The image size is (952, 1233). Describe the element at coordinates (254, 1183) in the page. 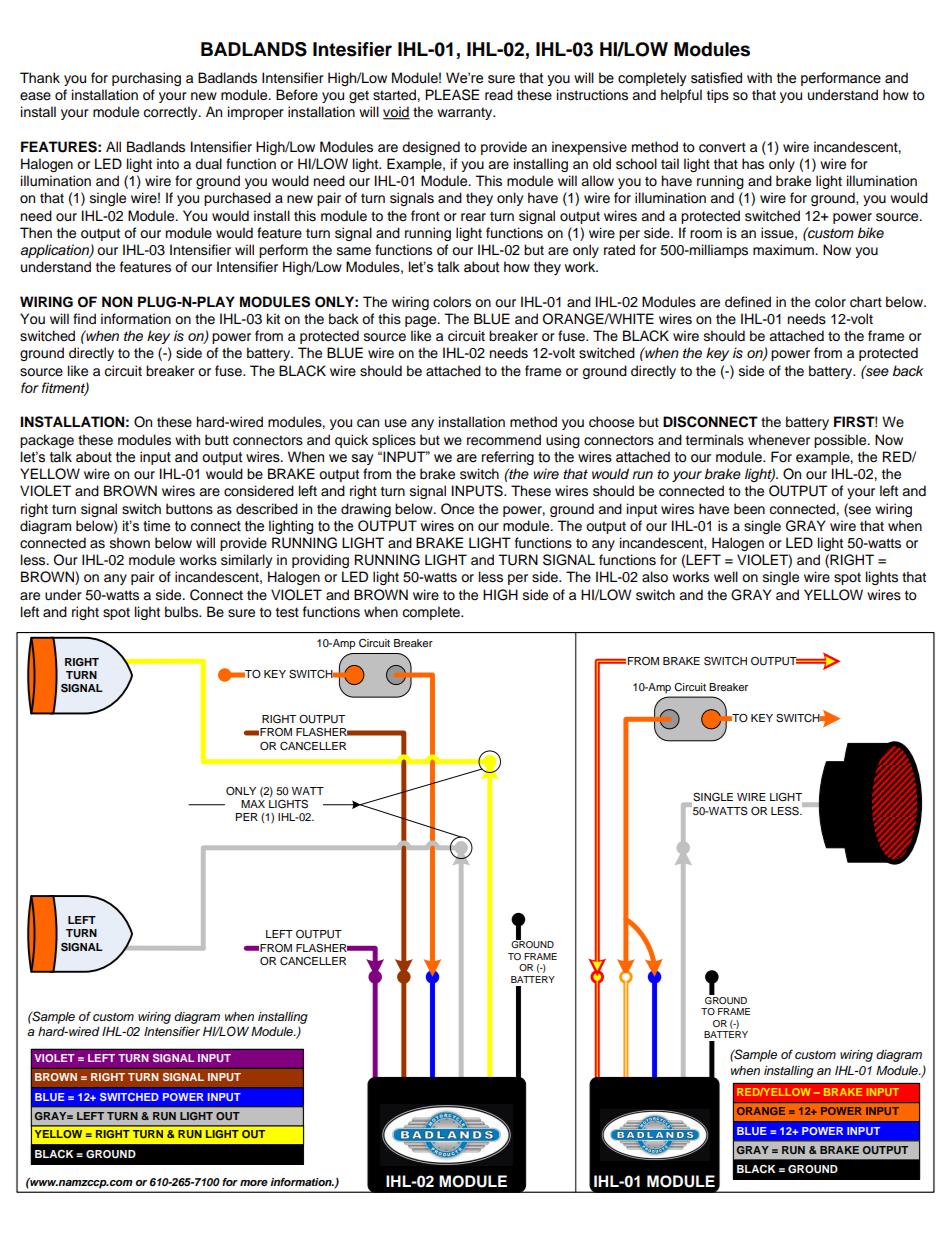

I see `more` at that location.
